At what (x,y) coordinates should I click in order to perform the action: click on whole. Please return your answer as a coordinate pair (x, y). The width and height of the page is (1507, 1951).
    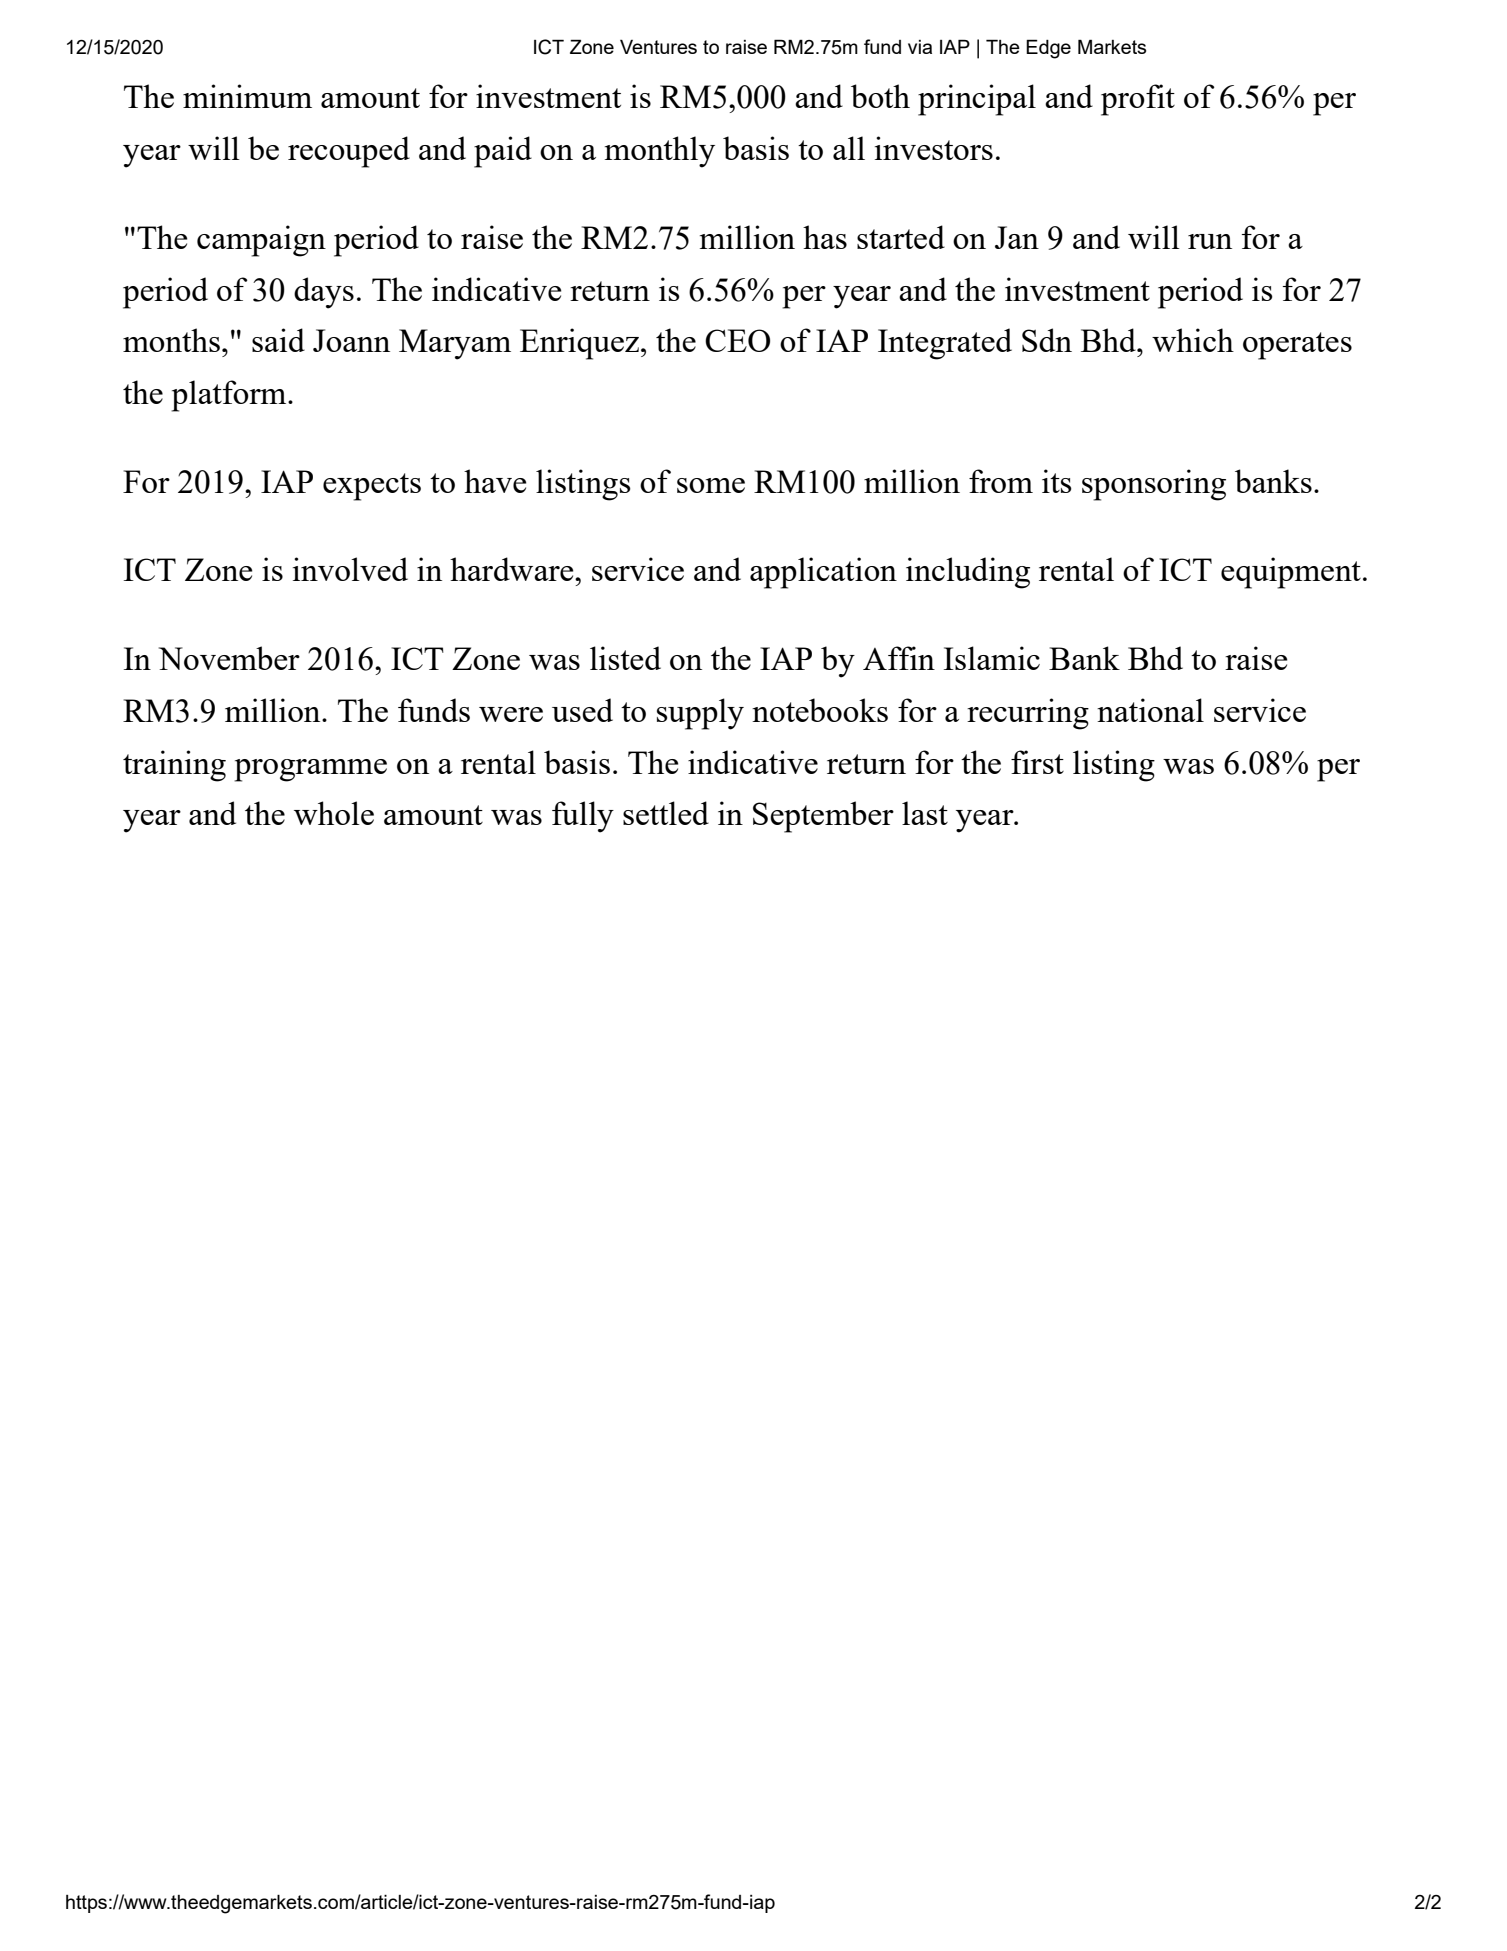
    Looking at the image, I should click on (334, 813).
